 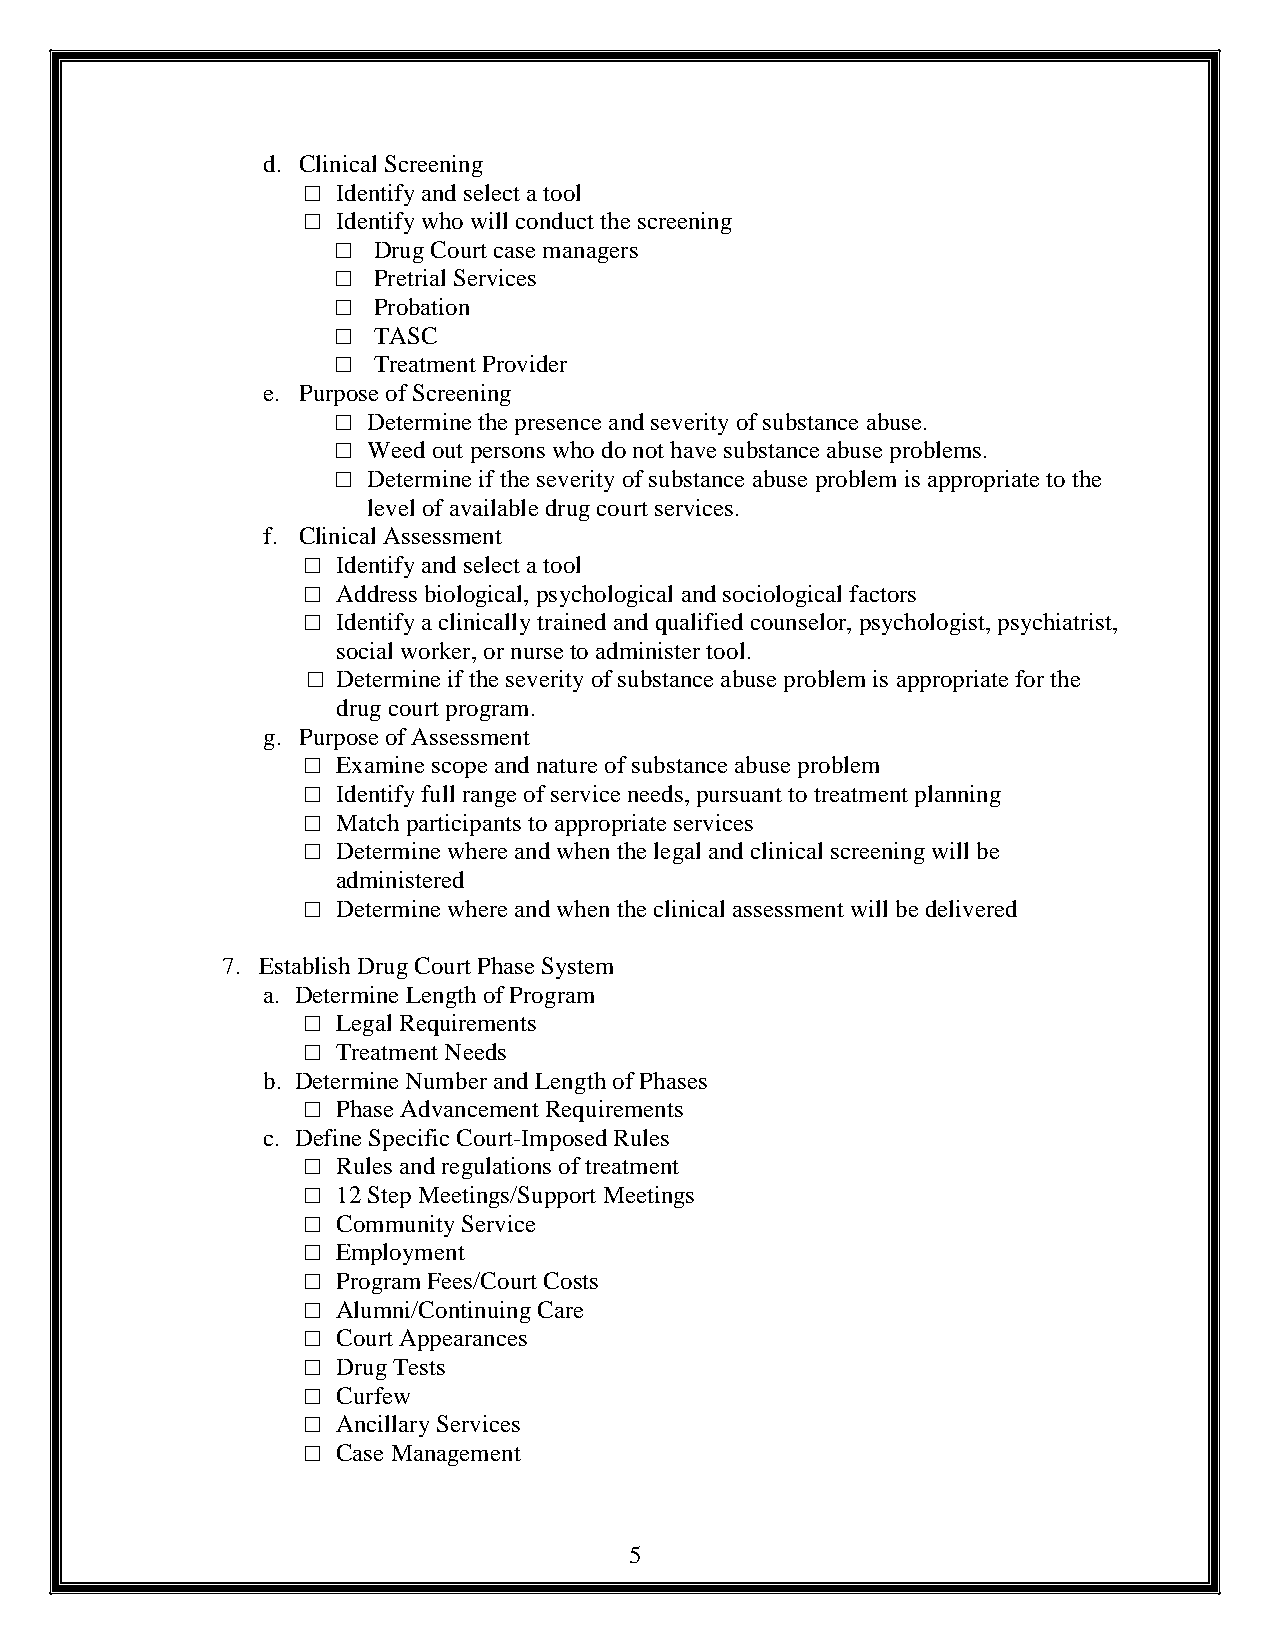 What do you see at coordinates (560, 1309) in the screenshot?
I see `Care` at bounding box center [560, 1309].
